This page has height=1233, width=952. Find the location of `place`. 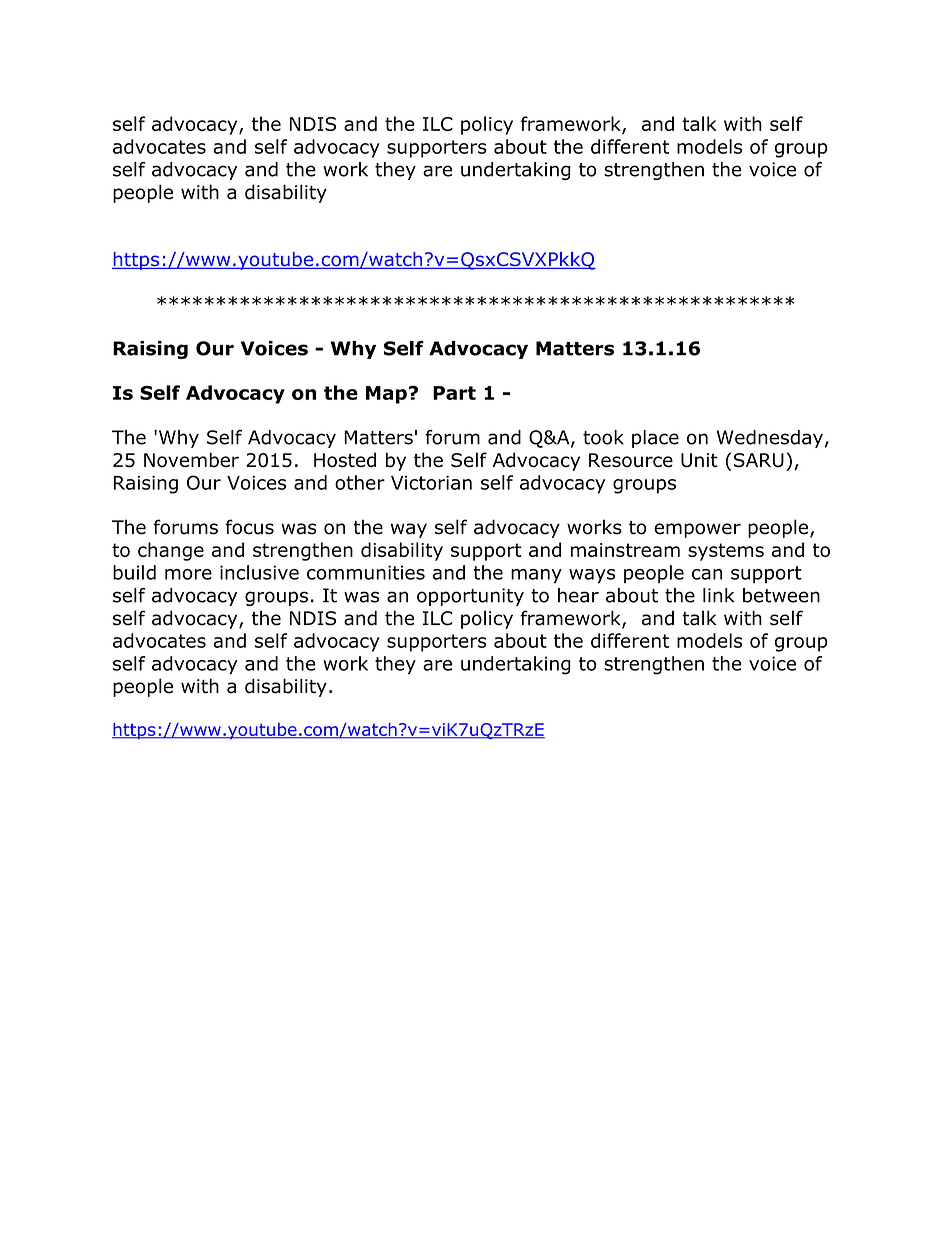

place is located at coordinates (655, 439).
